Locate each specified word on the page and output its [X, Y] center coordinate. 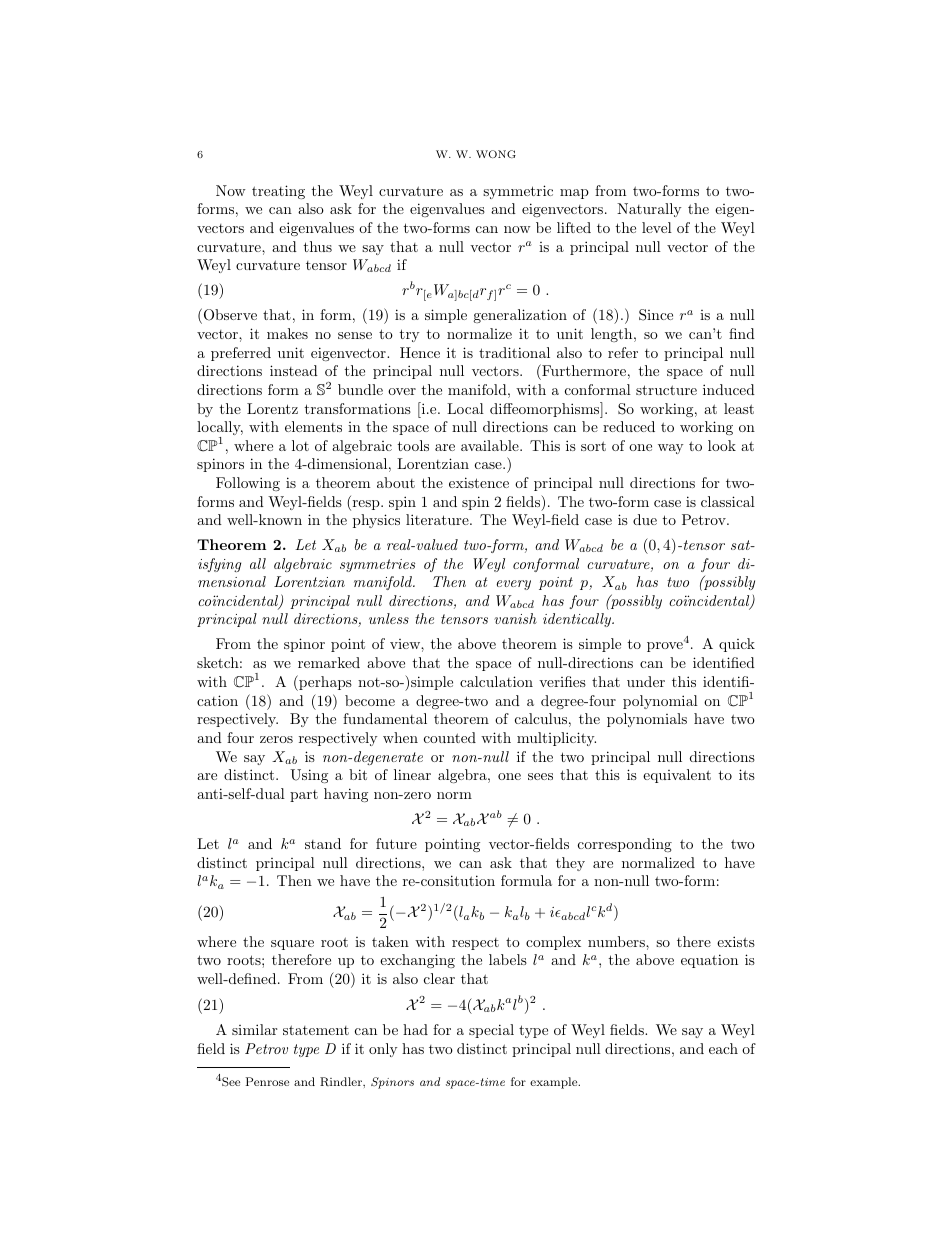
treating [278, 192]
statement [316, 1030]
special [491, 1031]
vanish [515, 618]
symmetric [518, 192]
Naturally [649, 210]
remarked [329, 662]
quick [737, 645]
